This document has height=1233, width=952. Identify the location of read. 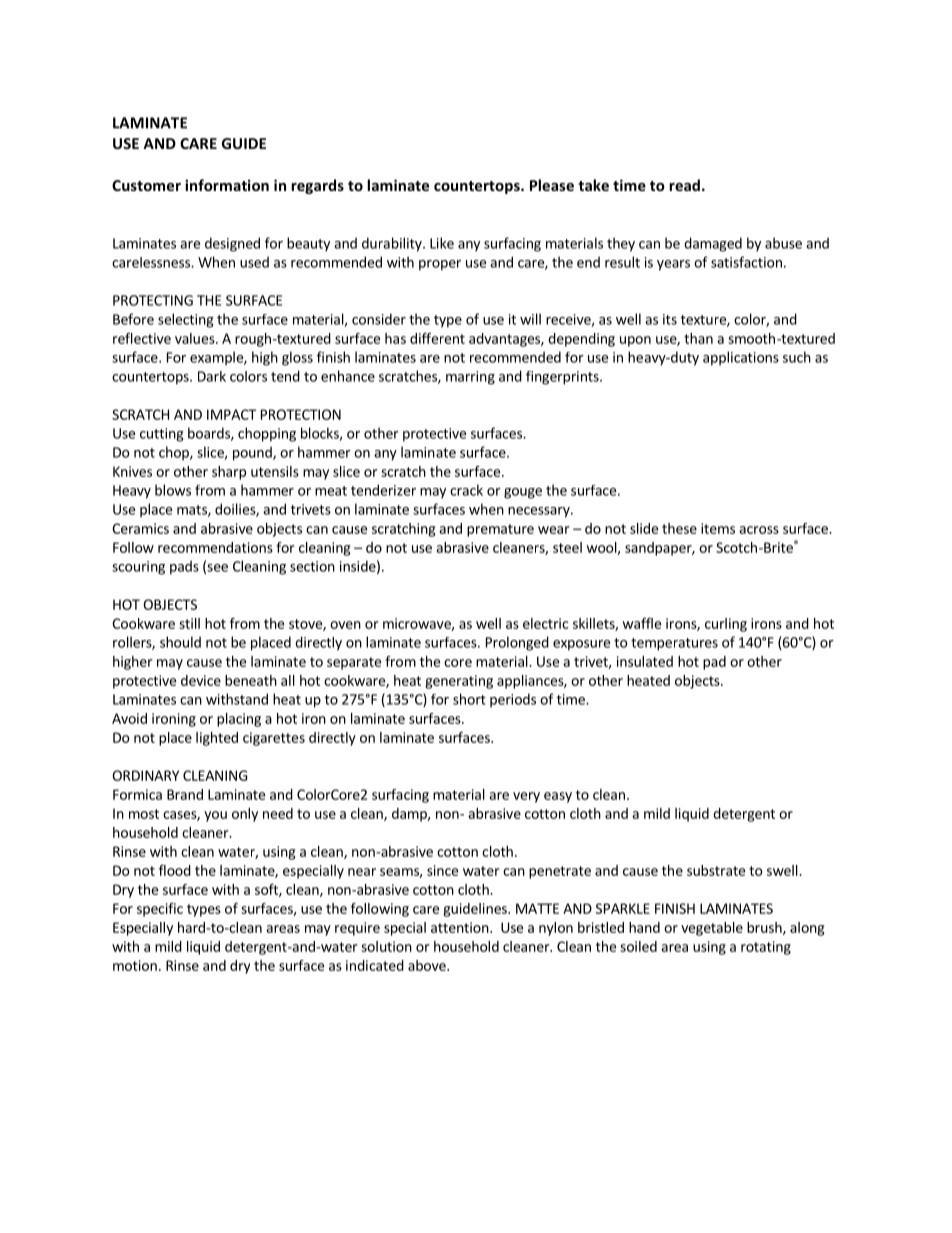
(684, 185).
